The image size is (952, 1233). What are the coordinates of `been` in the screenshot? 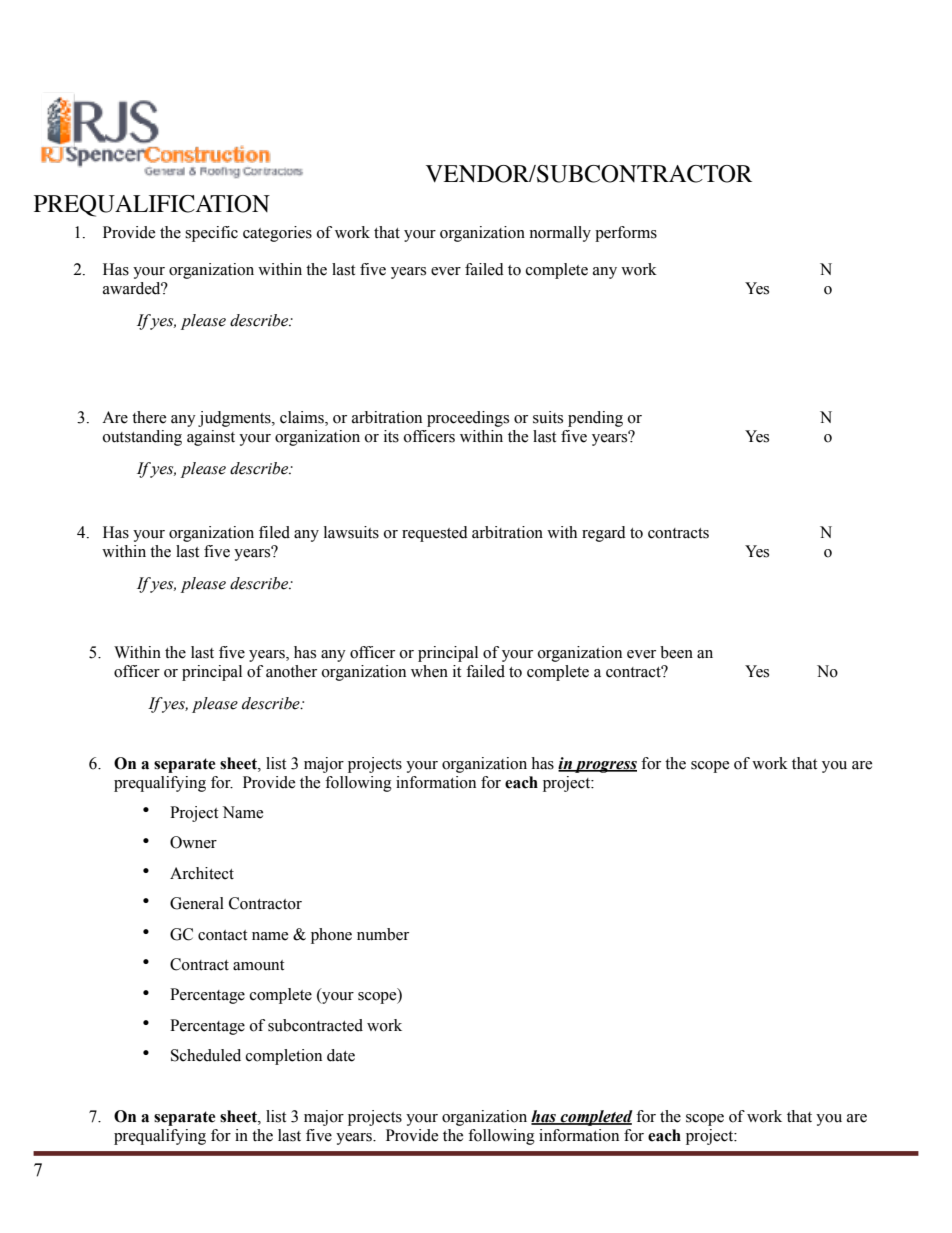 It's located at (676, 652).
